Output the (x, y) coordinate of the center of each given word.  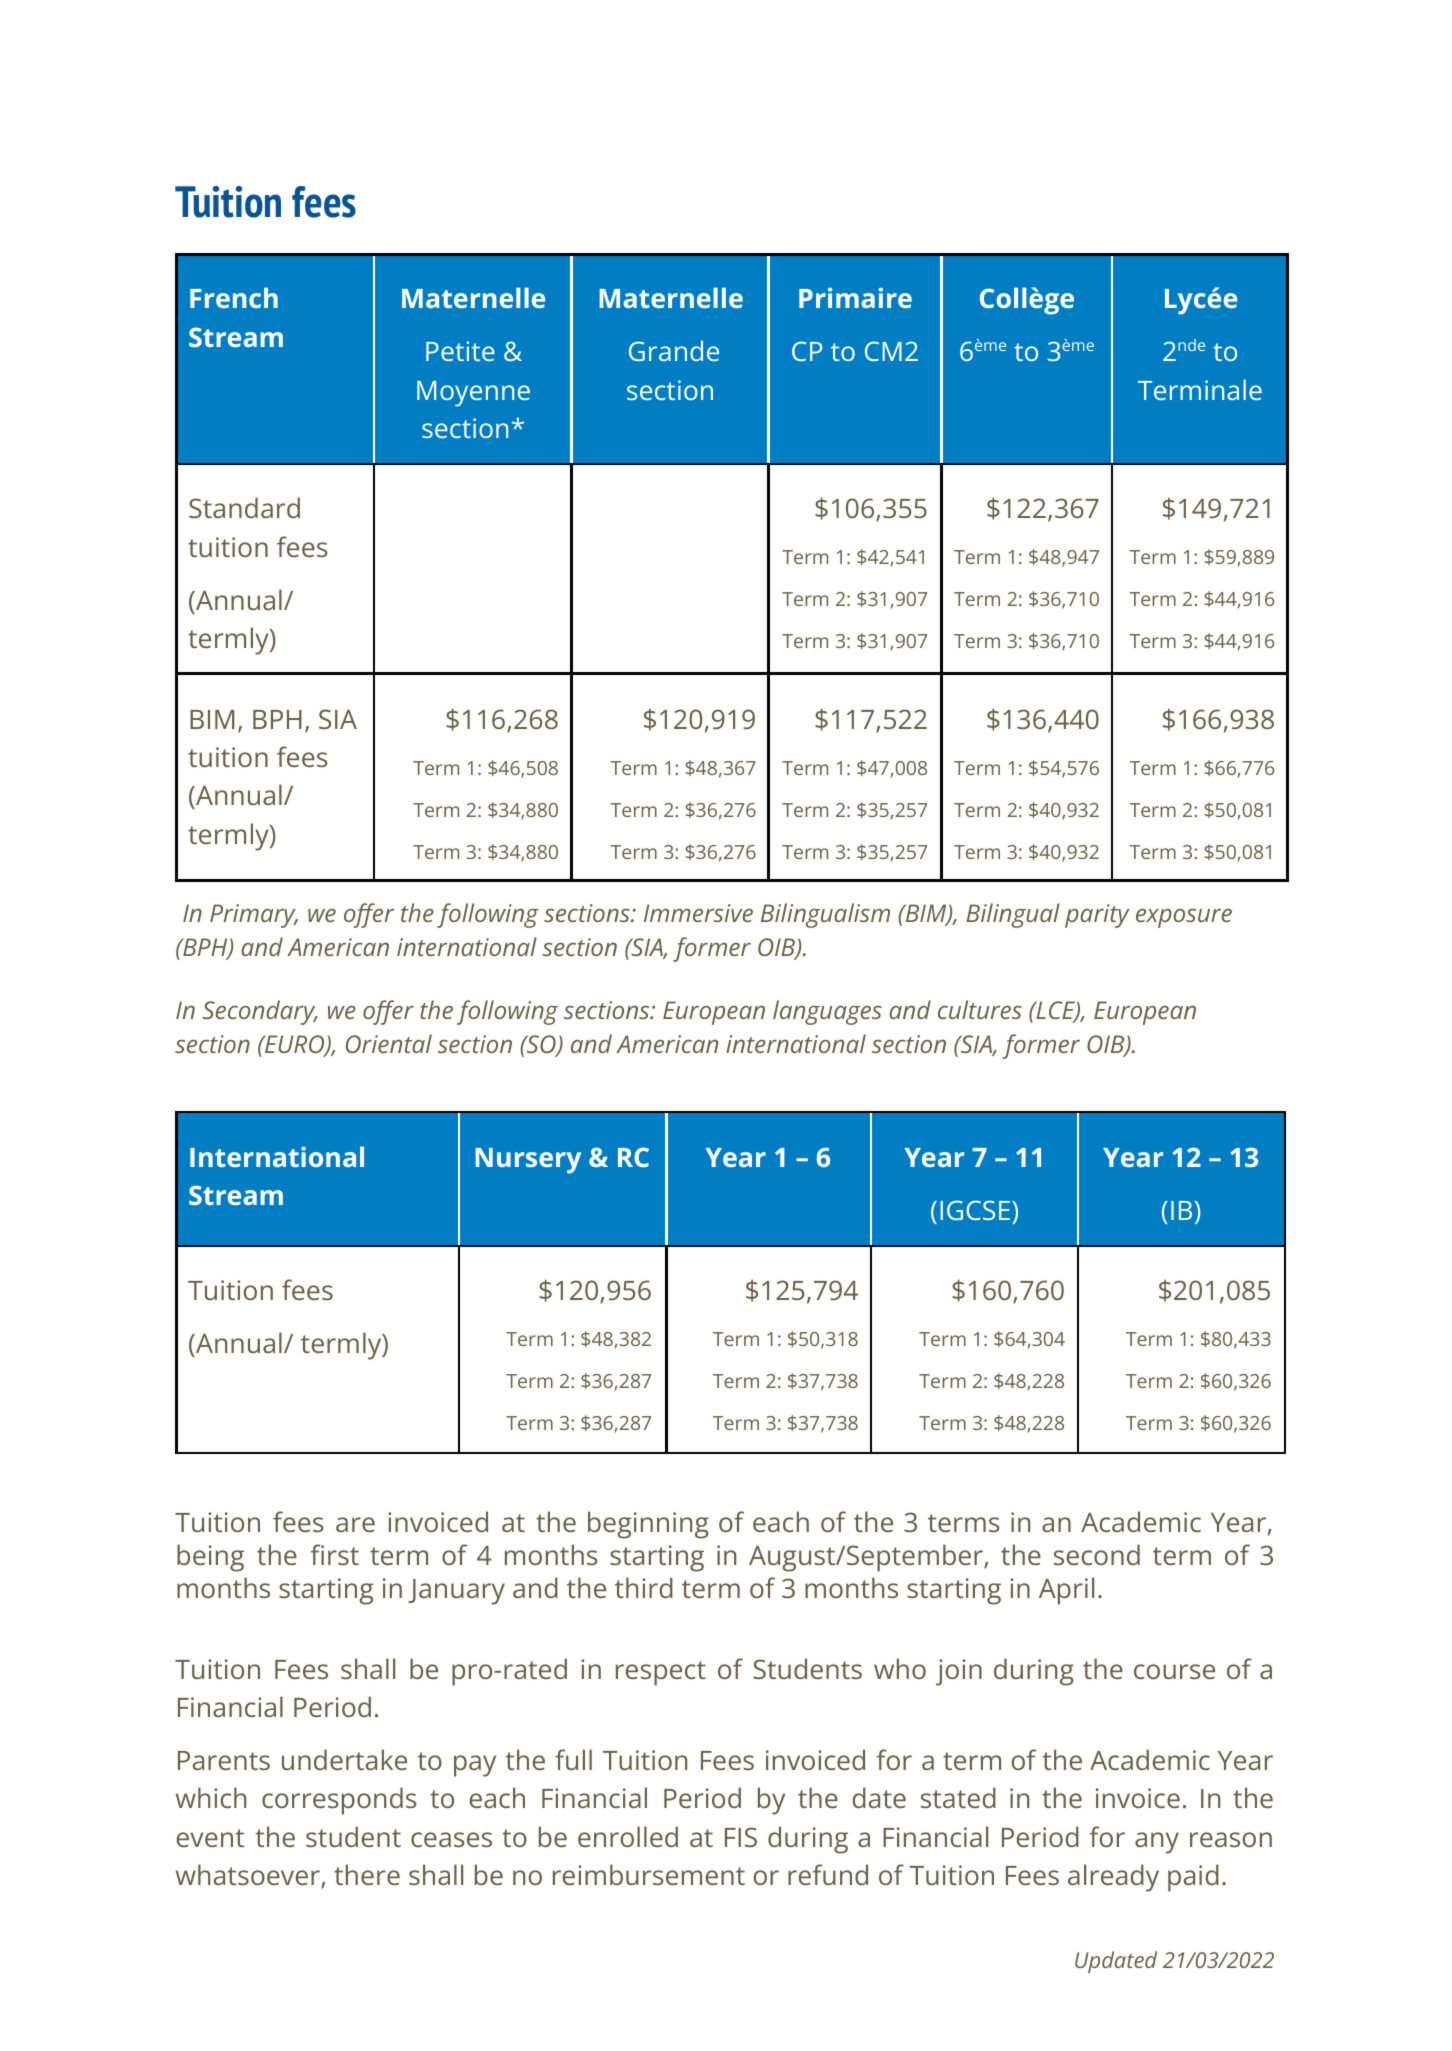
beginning (648, 1525)
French (234, 297)
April (1066, 1591)
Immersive (698, 913)
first (335, 1554)
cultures (980, 1009)
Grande (674, 350)
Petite (460, 351)
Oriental (389, 1043)
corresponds (339, 1801)
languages (827, 1012)
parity (1097, 916)
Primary (254, 916)
